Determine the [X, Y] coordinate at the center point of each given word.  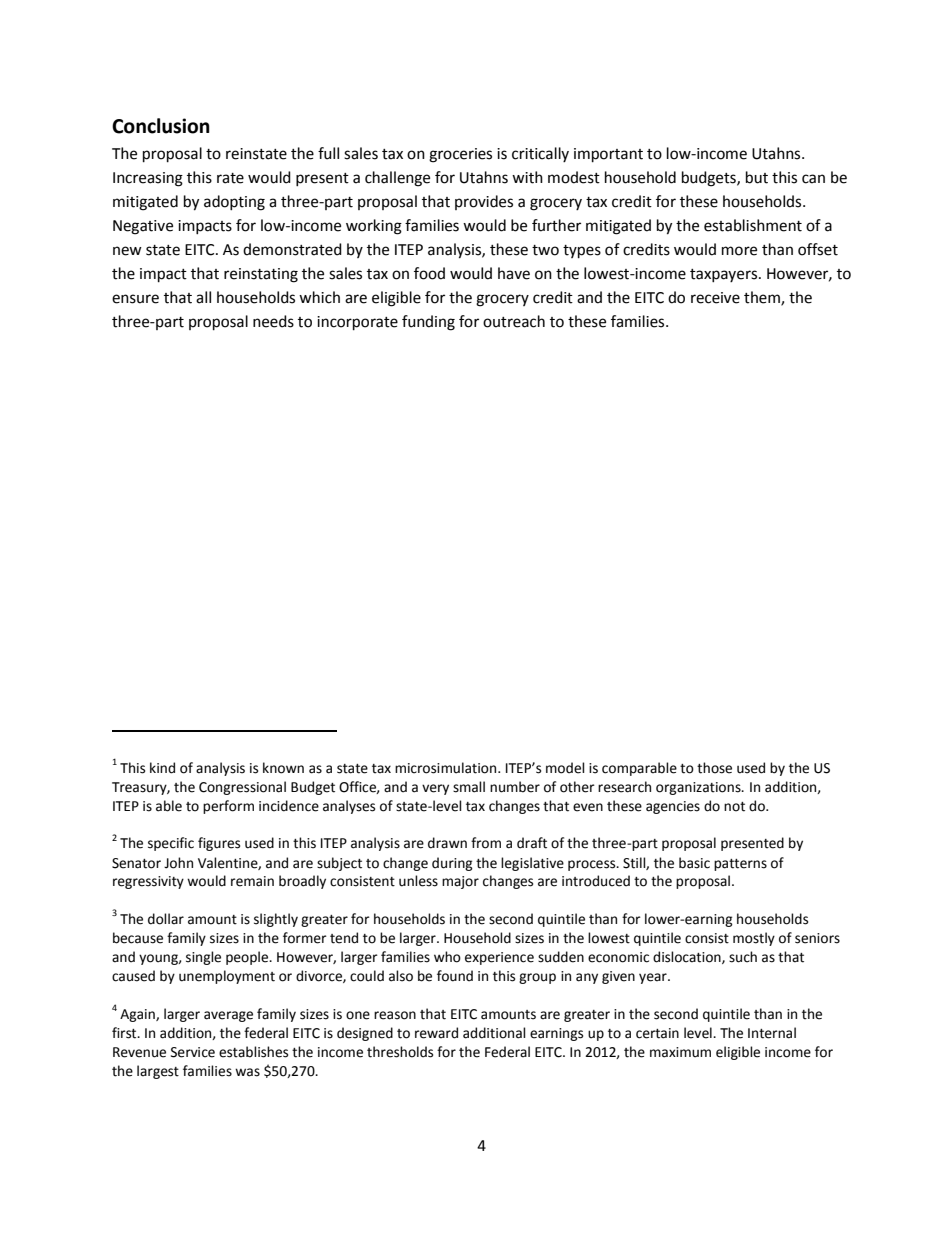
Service [193, 1052]
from [486, 843]
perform [228, 807]
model [565, 768]
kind [162, 768]
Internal [772, 1033]
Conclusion [161, 126]
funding [428, 323]
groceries [460, 155]
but [757, 177]
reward [436, 1033]
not [734, 807]
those [714, 768]
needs [273, 321]
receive [715, 298]
